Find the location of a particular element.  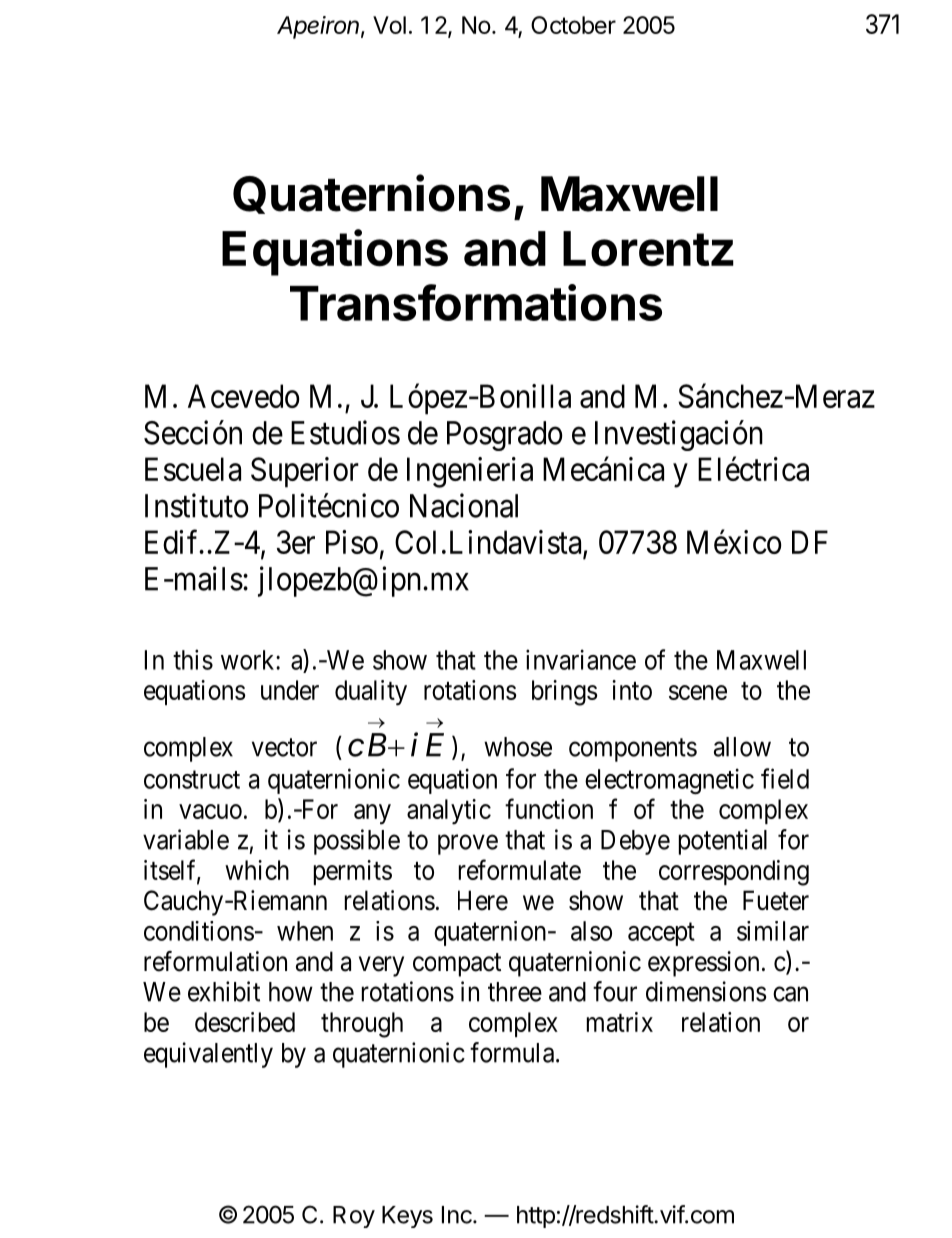

matrix is located at coordinates (620, 1022).
